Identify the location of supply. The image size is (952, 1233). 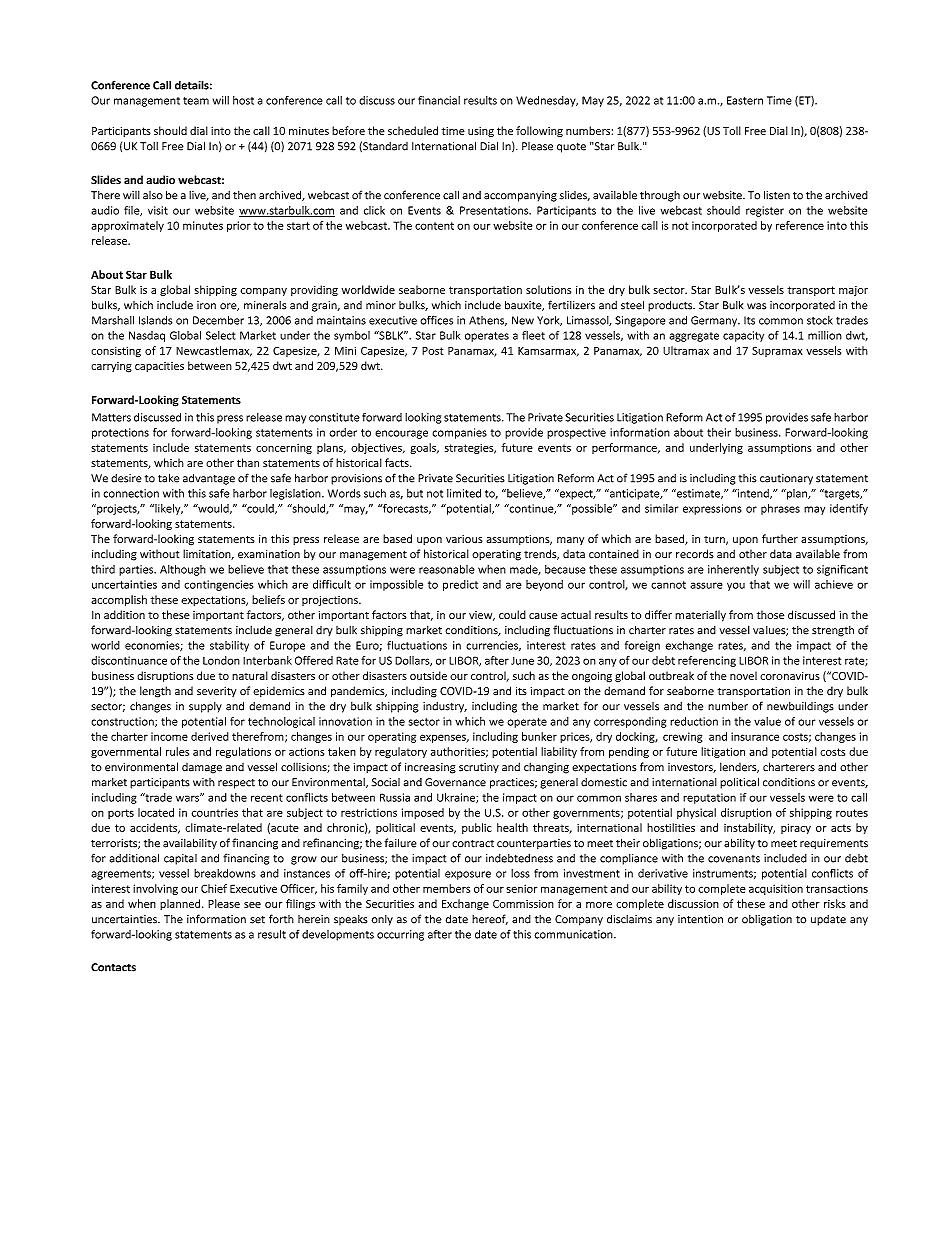
(205, 707).
